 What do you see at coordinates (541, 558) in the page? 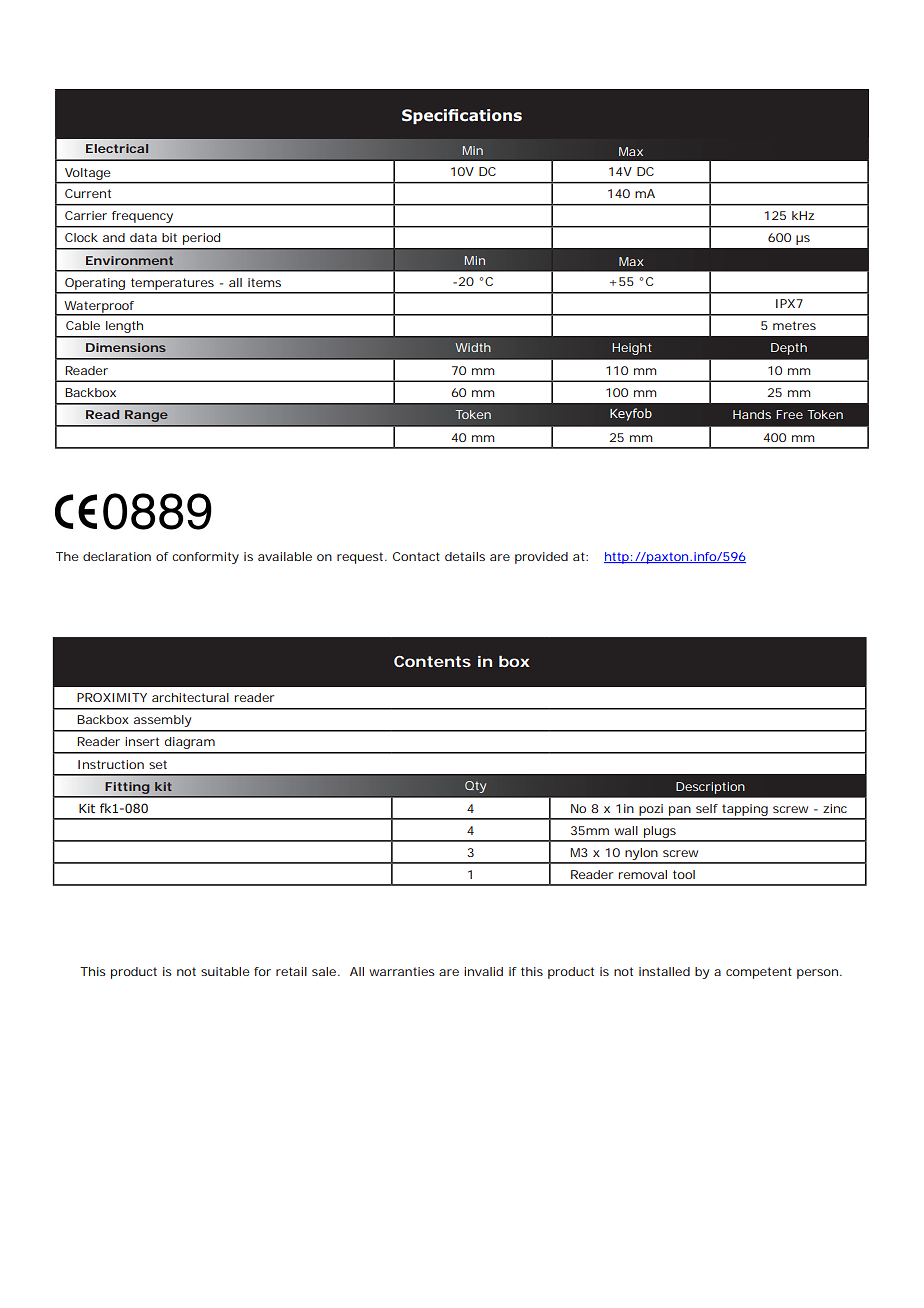
I see `provided` at bounding box center [541, 558].
